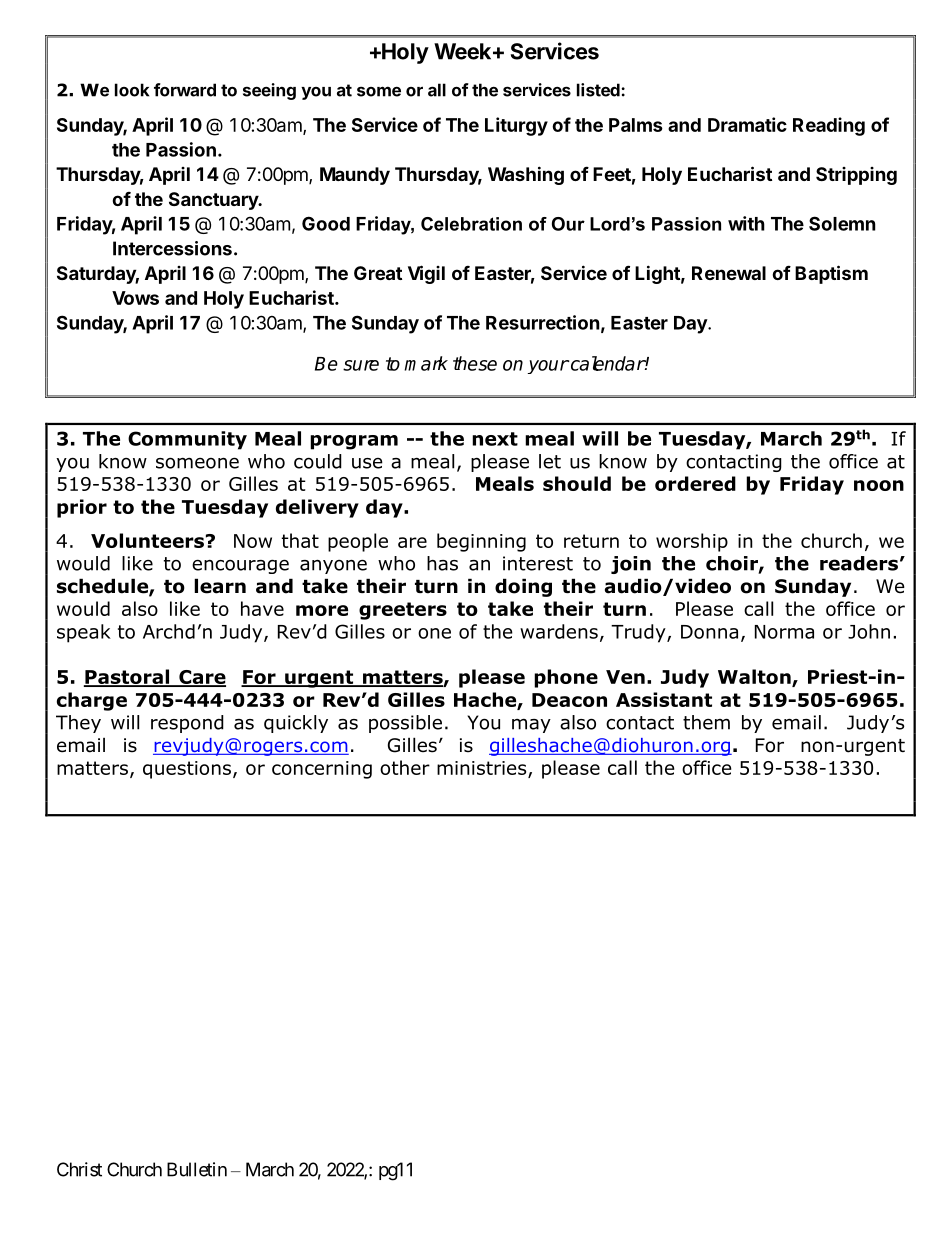 The image size is (952, 1233). What do you see at coordinates (187, 770) in the image?
I see `questions` at bounding box center [187, 770].
